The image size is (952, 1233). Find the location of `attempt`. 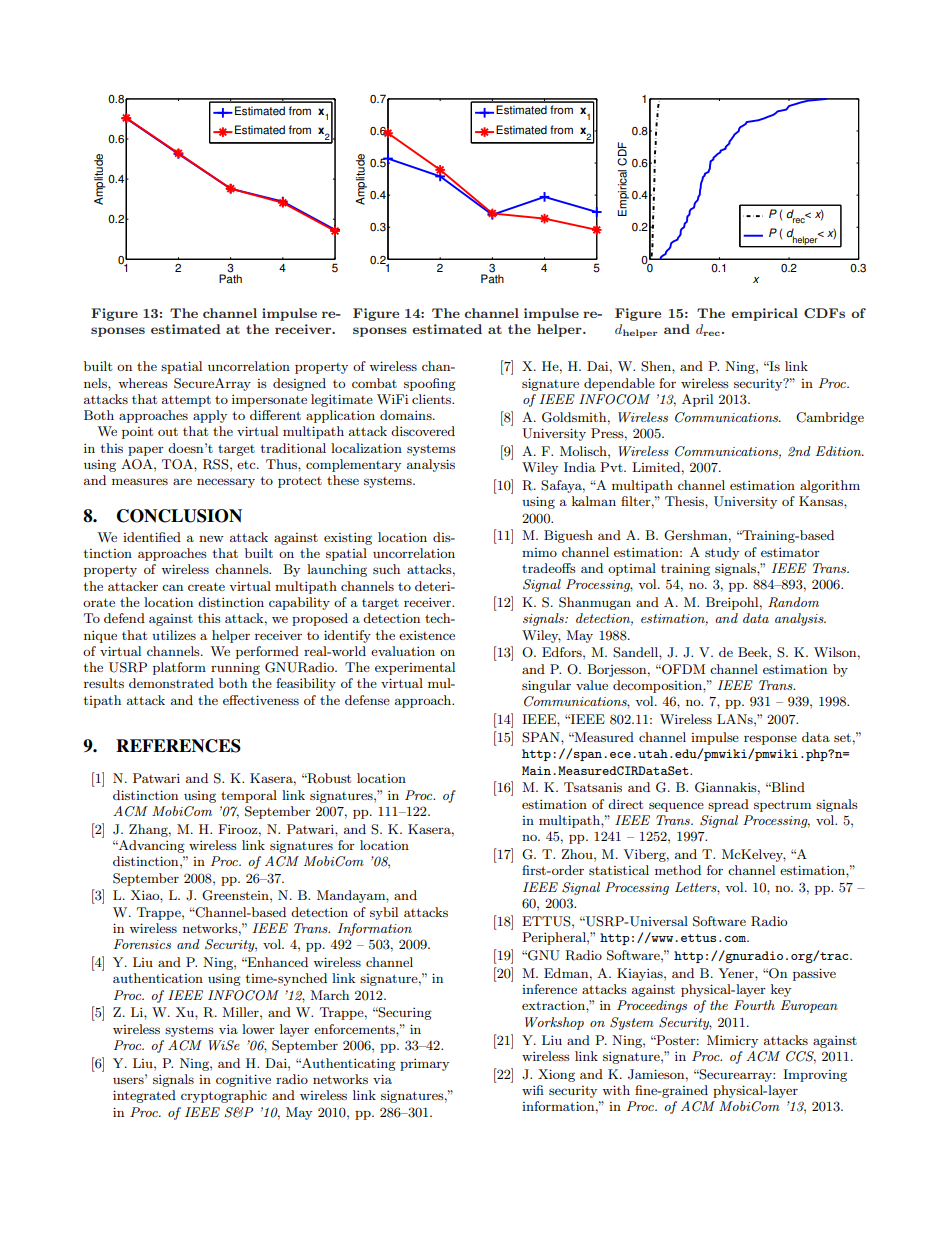

attempt is located at coordinates (186, 401).
